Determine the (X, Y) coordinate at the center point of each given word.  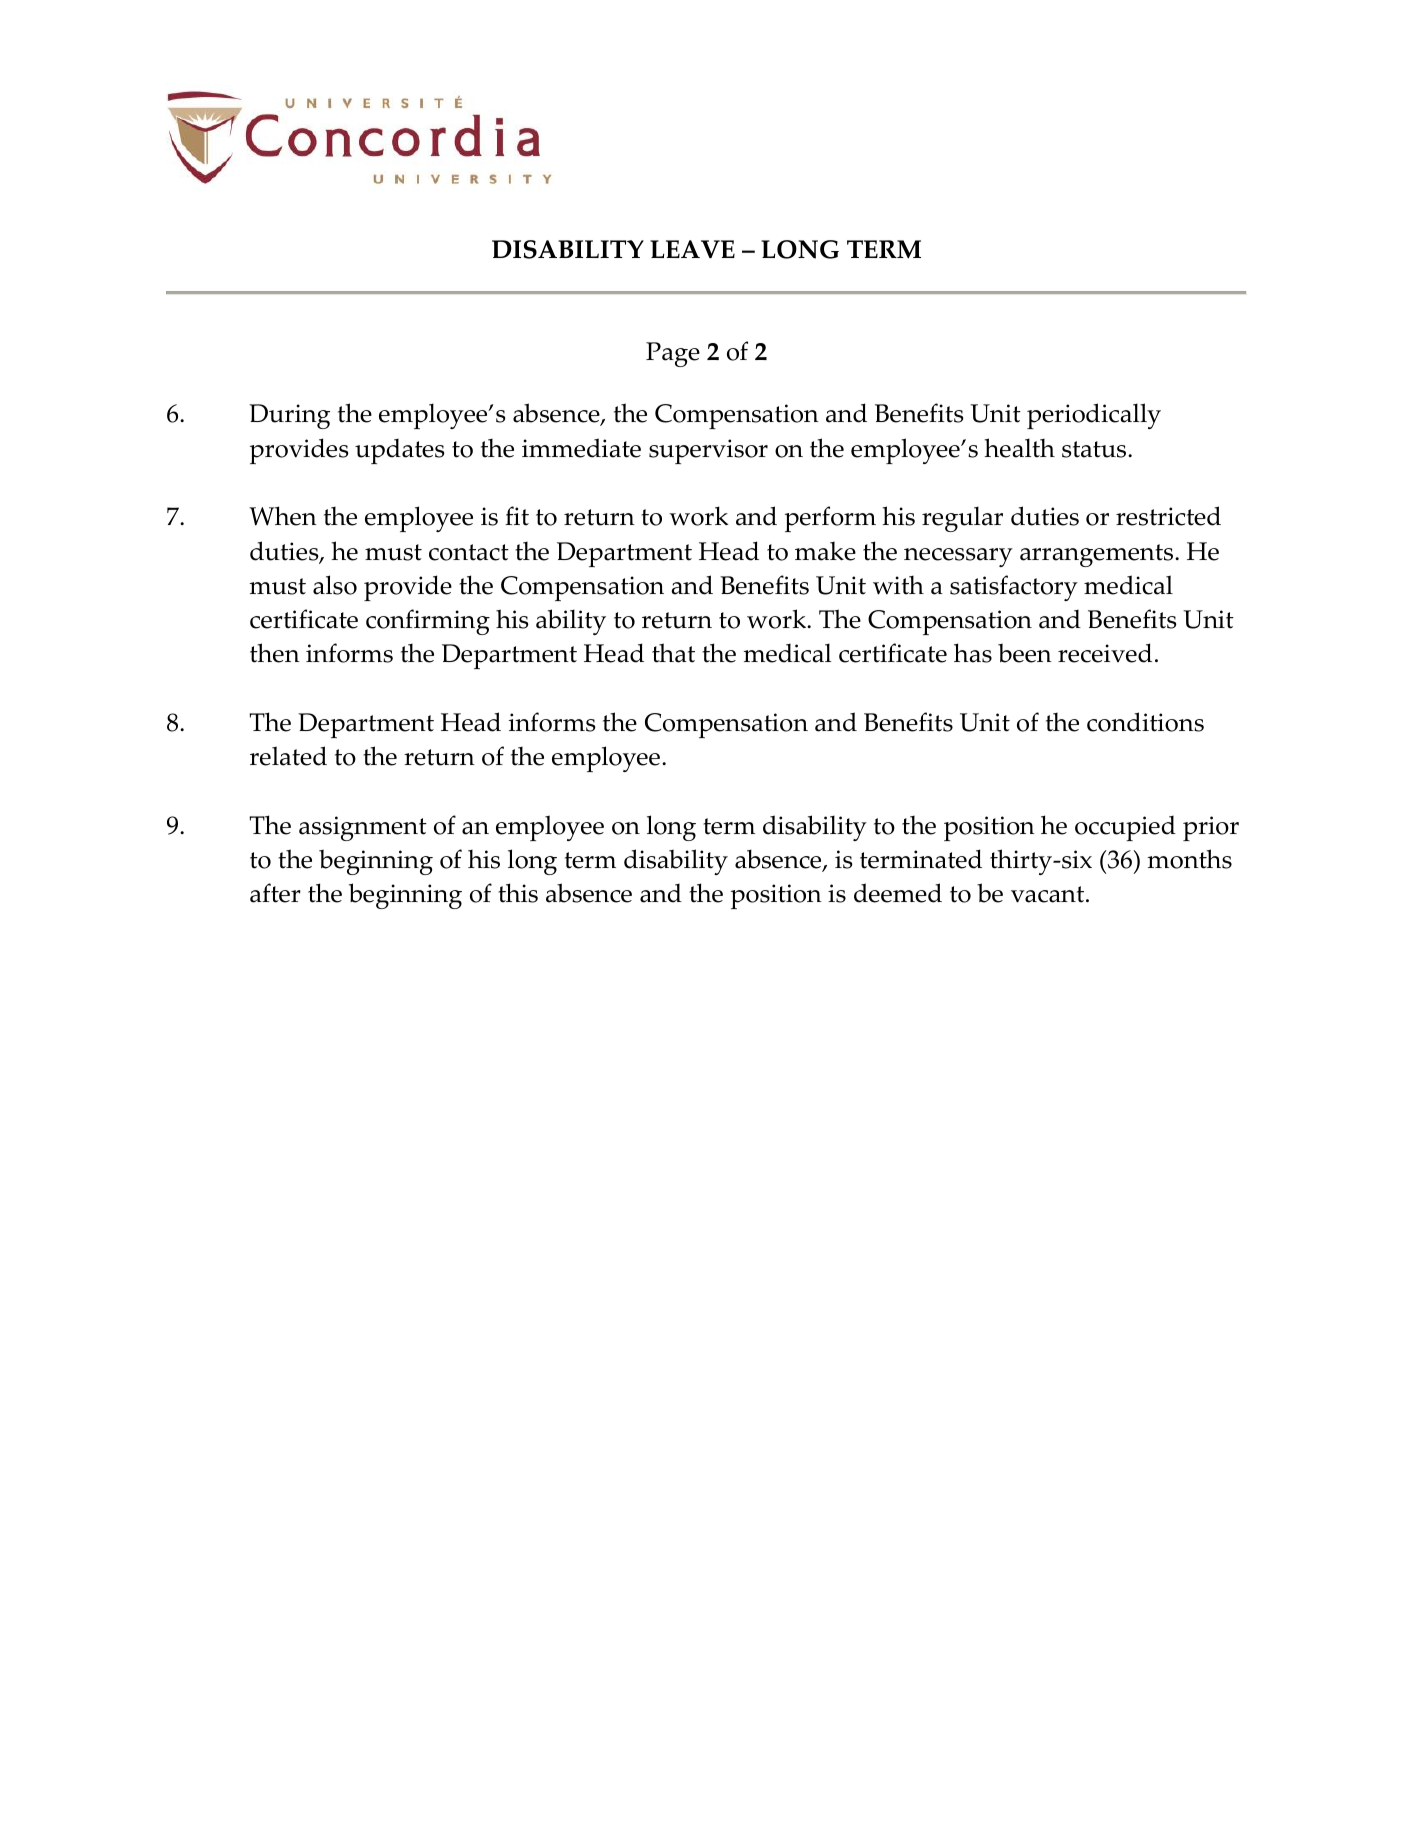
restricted (1168, 516)
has (973, 653)
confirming (428, 622)
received (1105, 653)
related (288, 756)
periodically (1094, 416)
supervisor (708, 451)
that (673, 653)
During (289, 416)
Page (673, 354)
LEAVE (692, 249)
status (1095, 449)
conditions (1145, 722)
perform (830, 519)
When (283, 516)
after (275, 893)
